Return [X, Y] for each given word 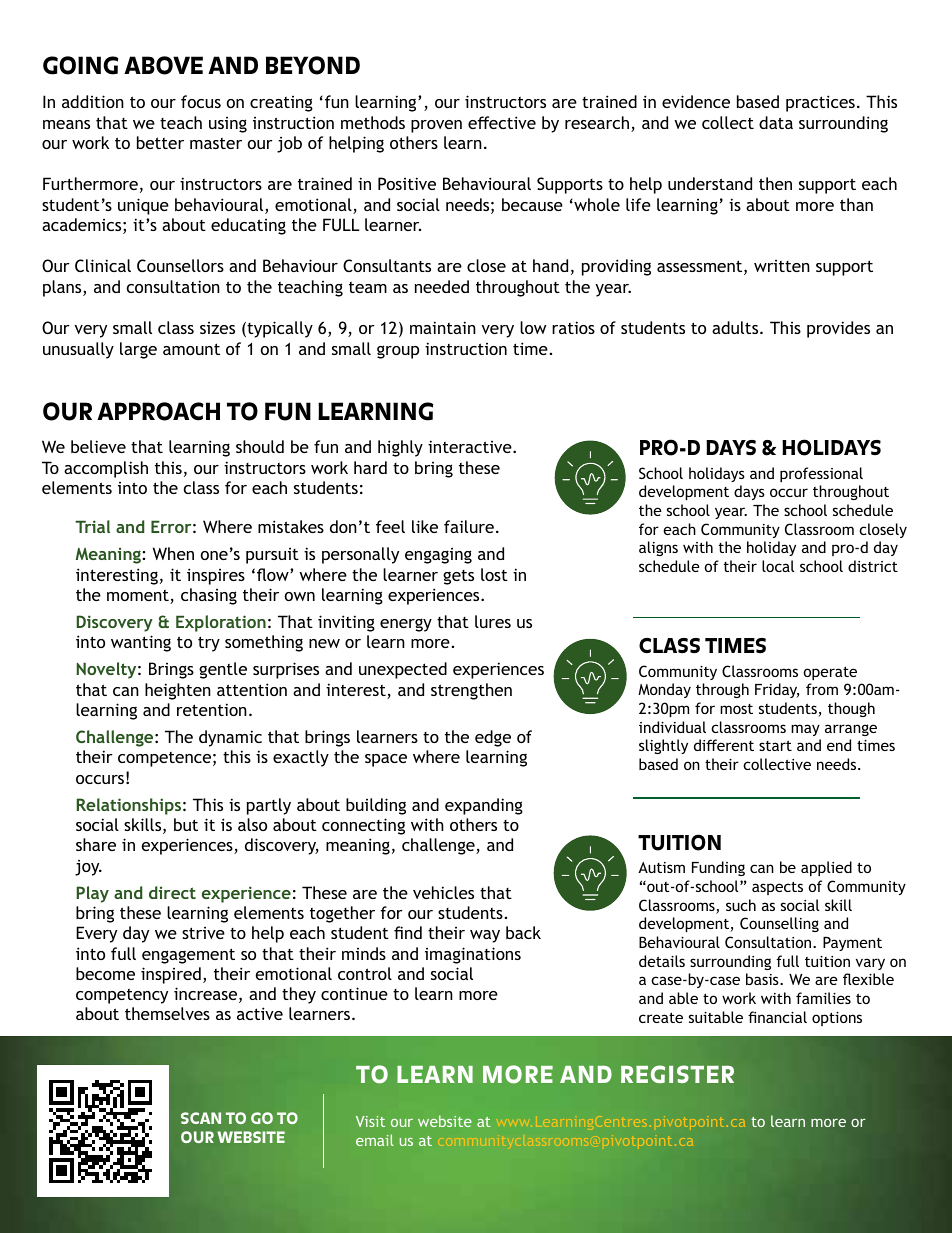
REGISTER [677, 1074]
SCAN [201, 1118]
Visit [370, 1121]
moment [139, 597]
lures [493, 621]
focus [201, 101]
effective [502, 122]
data [776, 122]
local [778, 566]
